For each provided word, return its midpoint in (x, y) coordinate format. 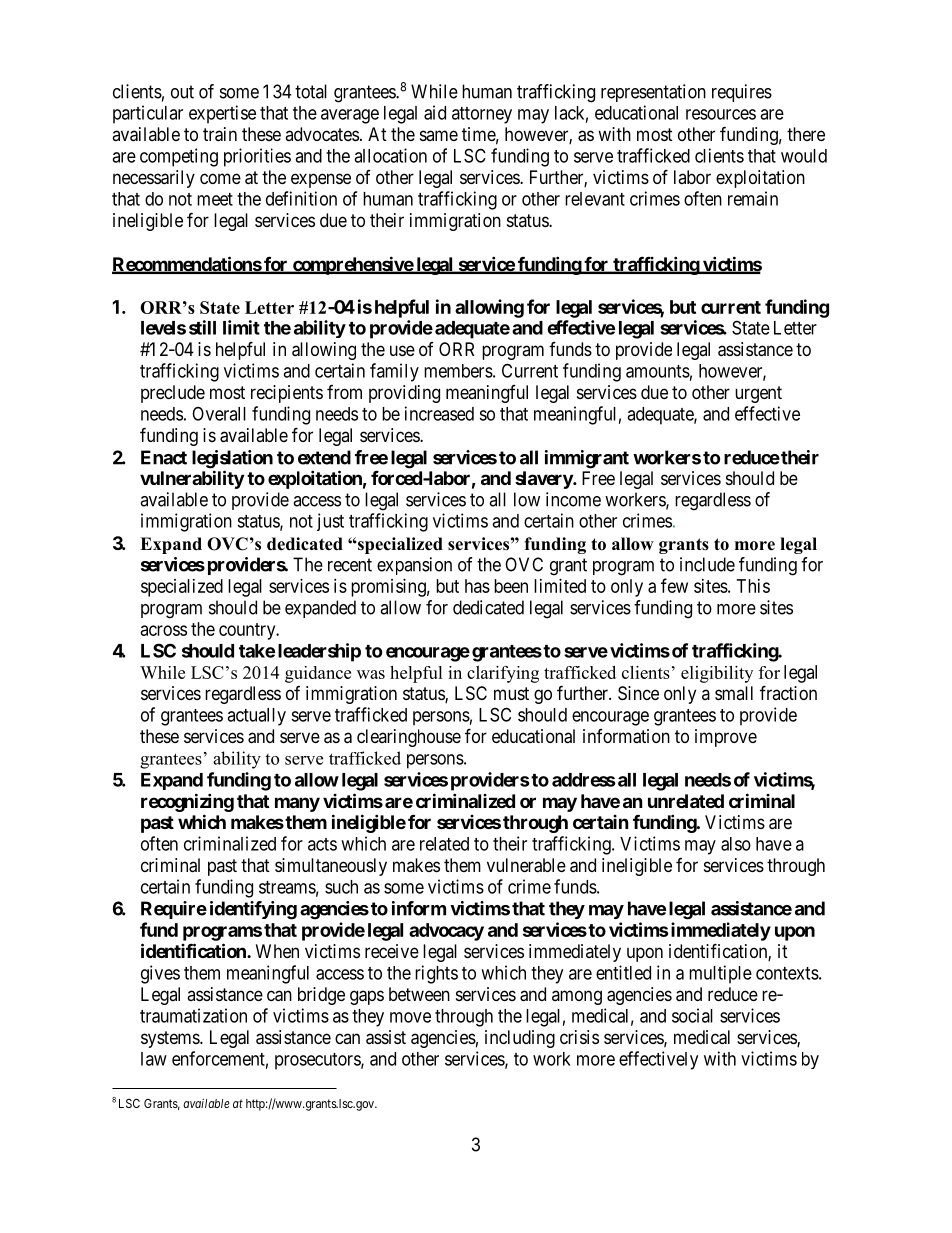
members (458, 371)
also (736, 844)
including (520, 1039)
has (477, 586)
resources (721, 114)
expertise (222, 114)
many (297, 804)
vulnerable (526, 865)
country (248, 631)
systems (171, 1039)
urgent (758, 394)
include (707, 564)
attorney (482, 115)
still (202, 327)
